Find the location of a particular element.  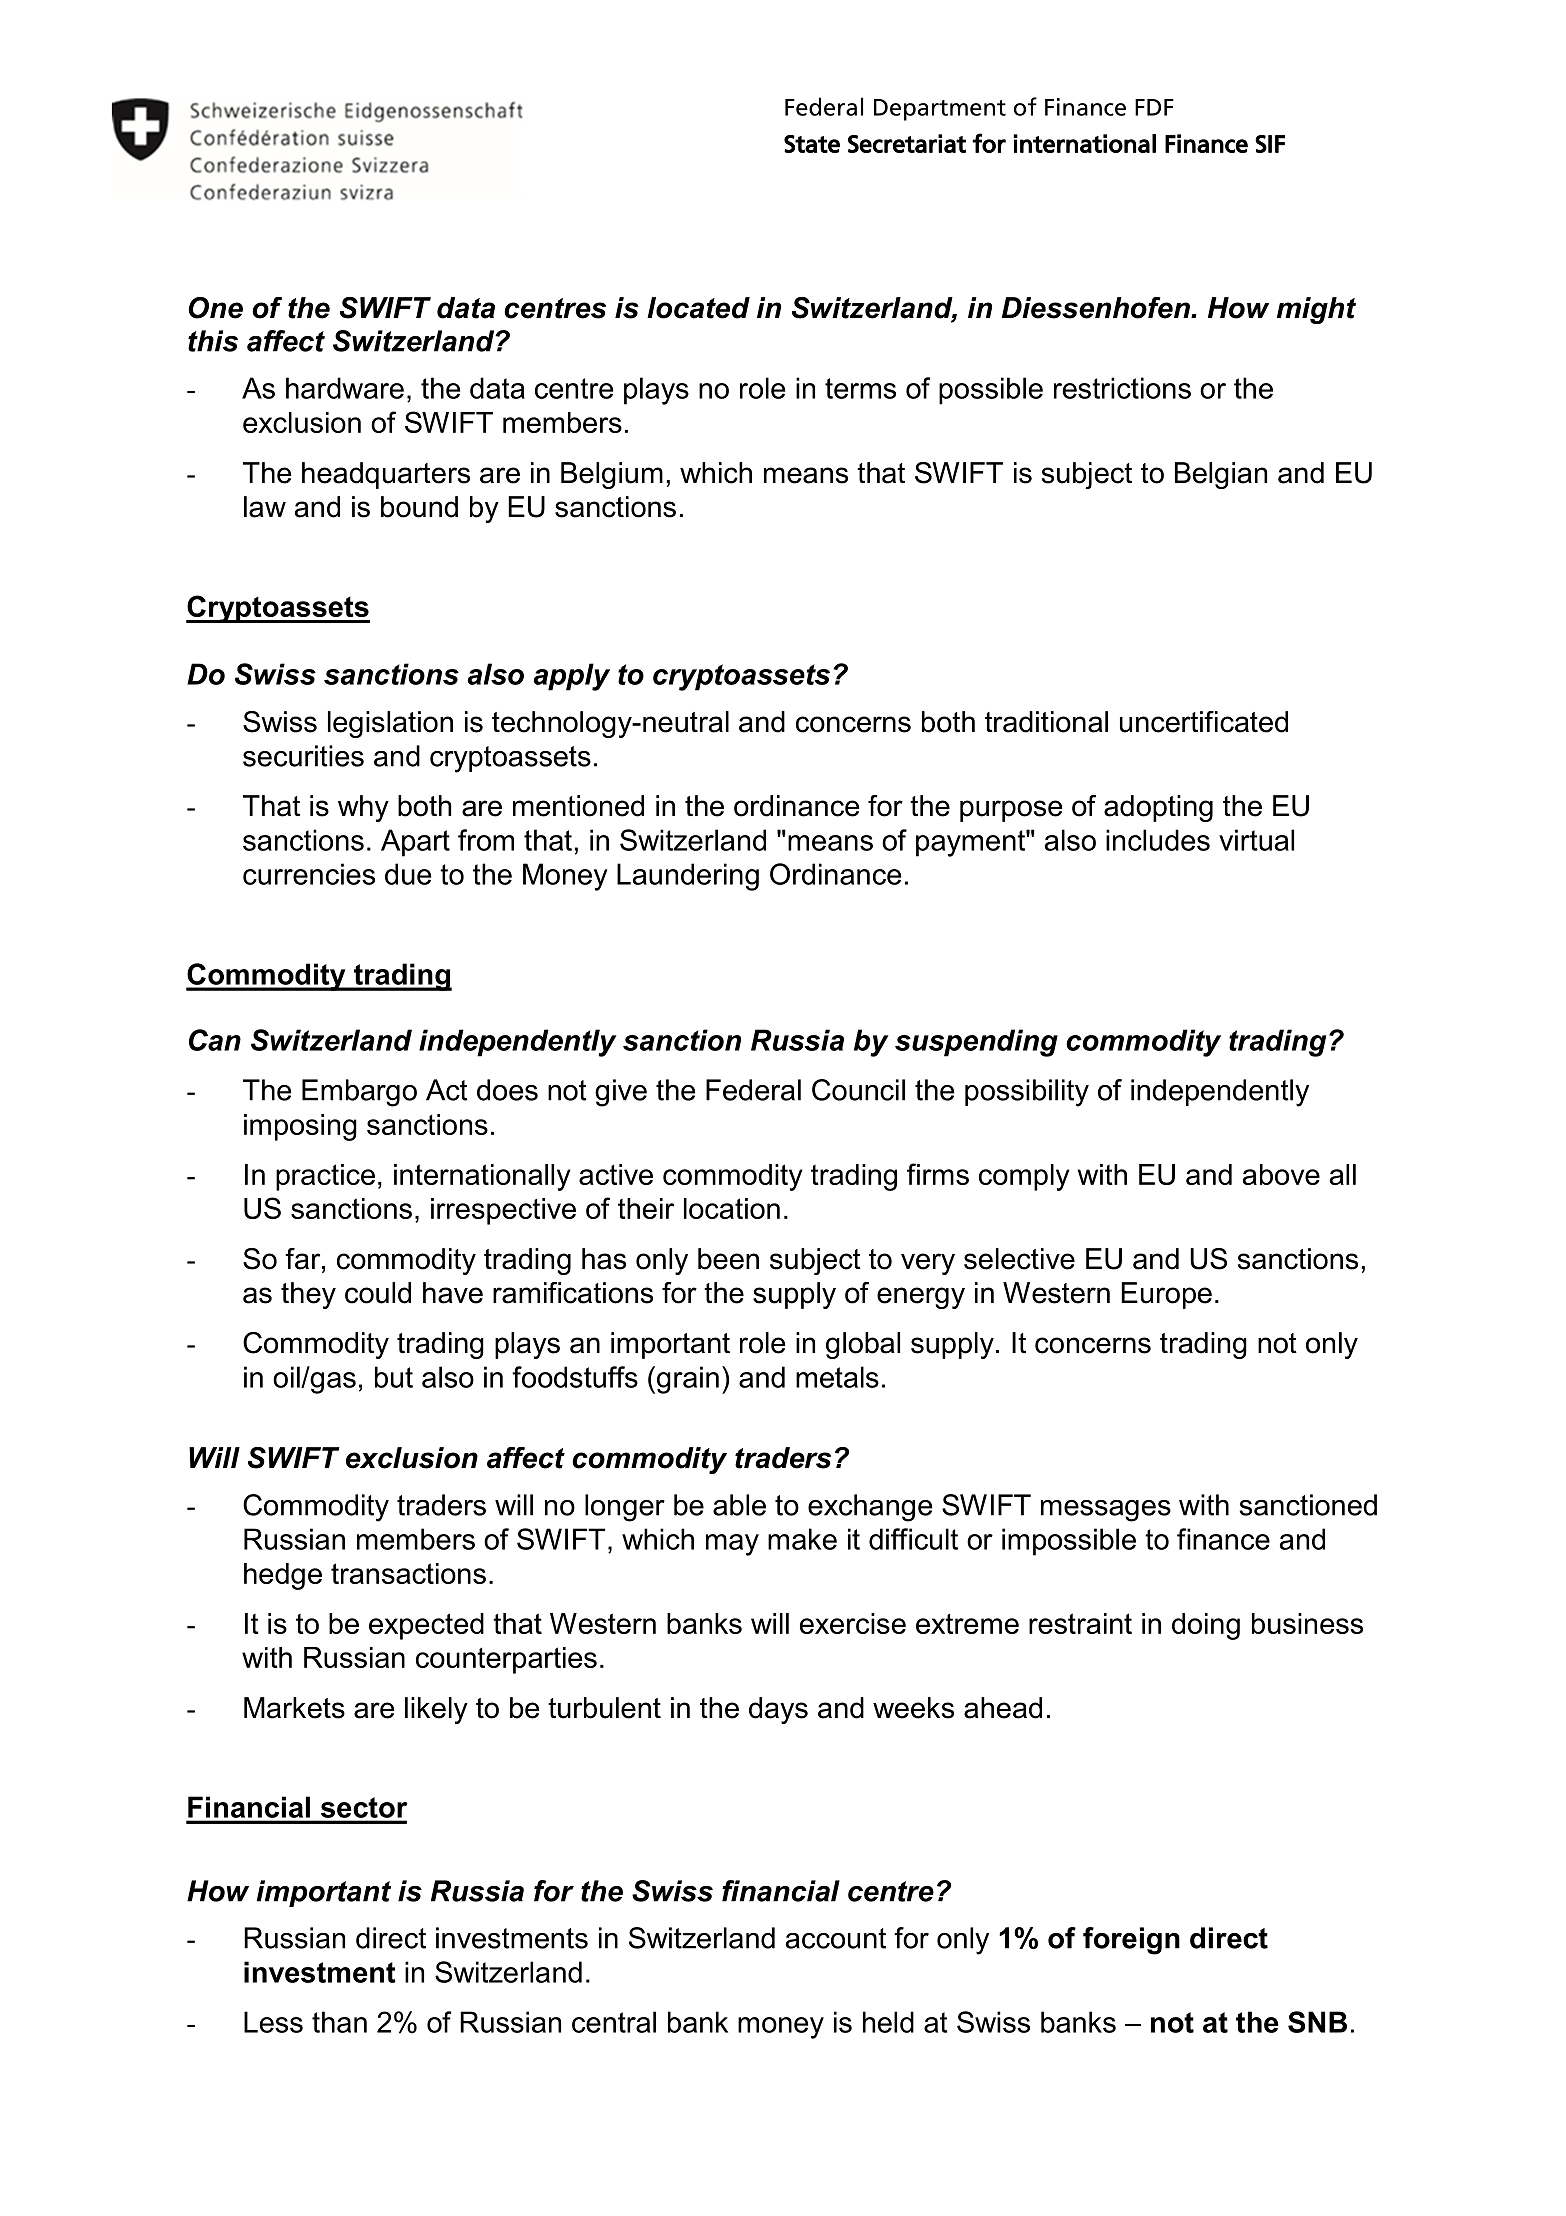

Europe is located at coordinates (1166, 1295).
